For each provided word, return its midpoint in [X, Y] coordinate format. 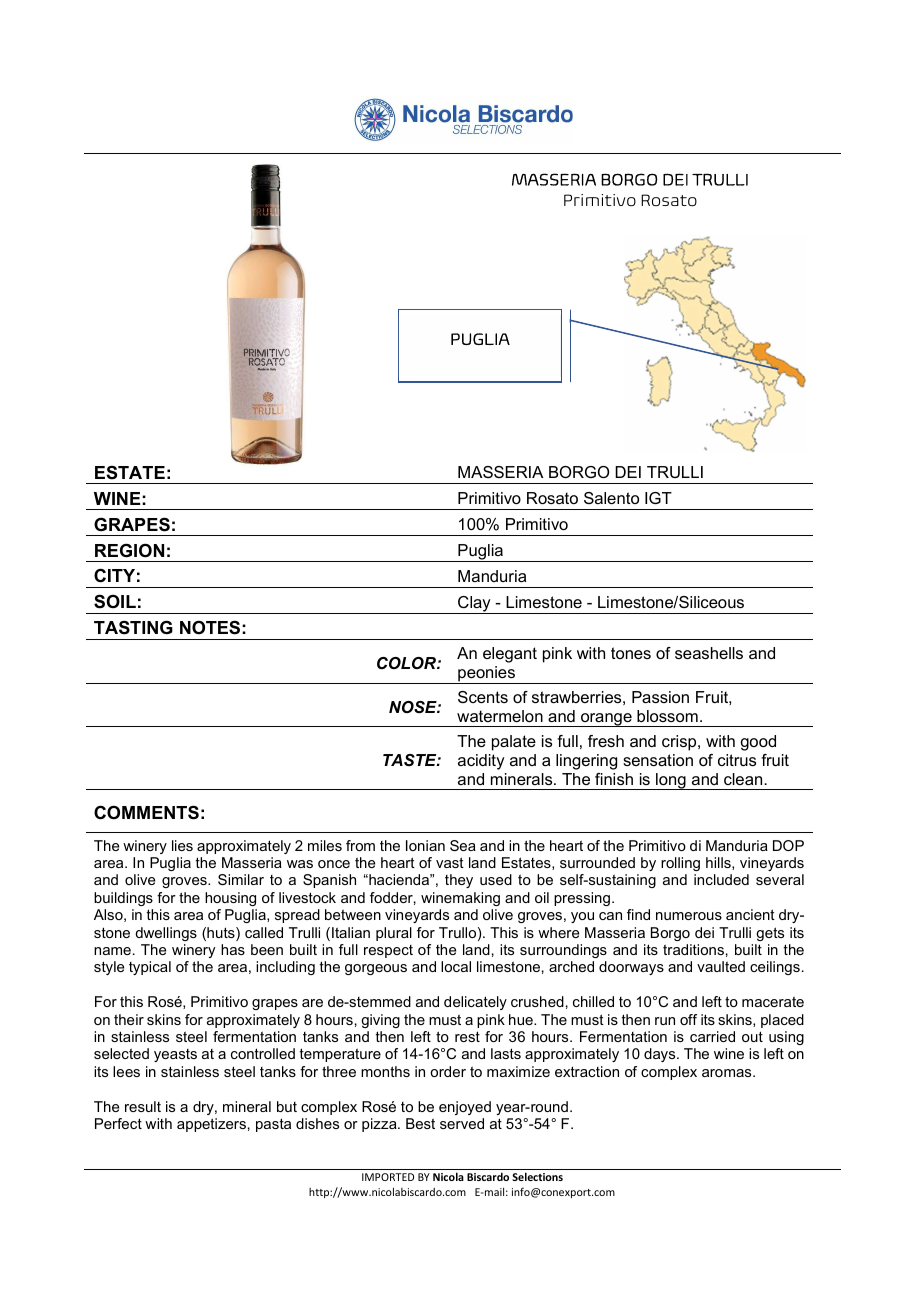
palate [514, 743]
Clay [474, 605]
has [233, 949]
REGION [129, 550]
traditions [693, 949]
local [456, 966]
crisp [680, 743]
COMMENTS [146, 812]
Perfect [118, 1123]
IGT [658, 498]
